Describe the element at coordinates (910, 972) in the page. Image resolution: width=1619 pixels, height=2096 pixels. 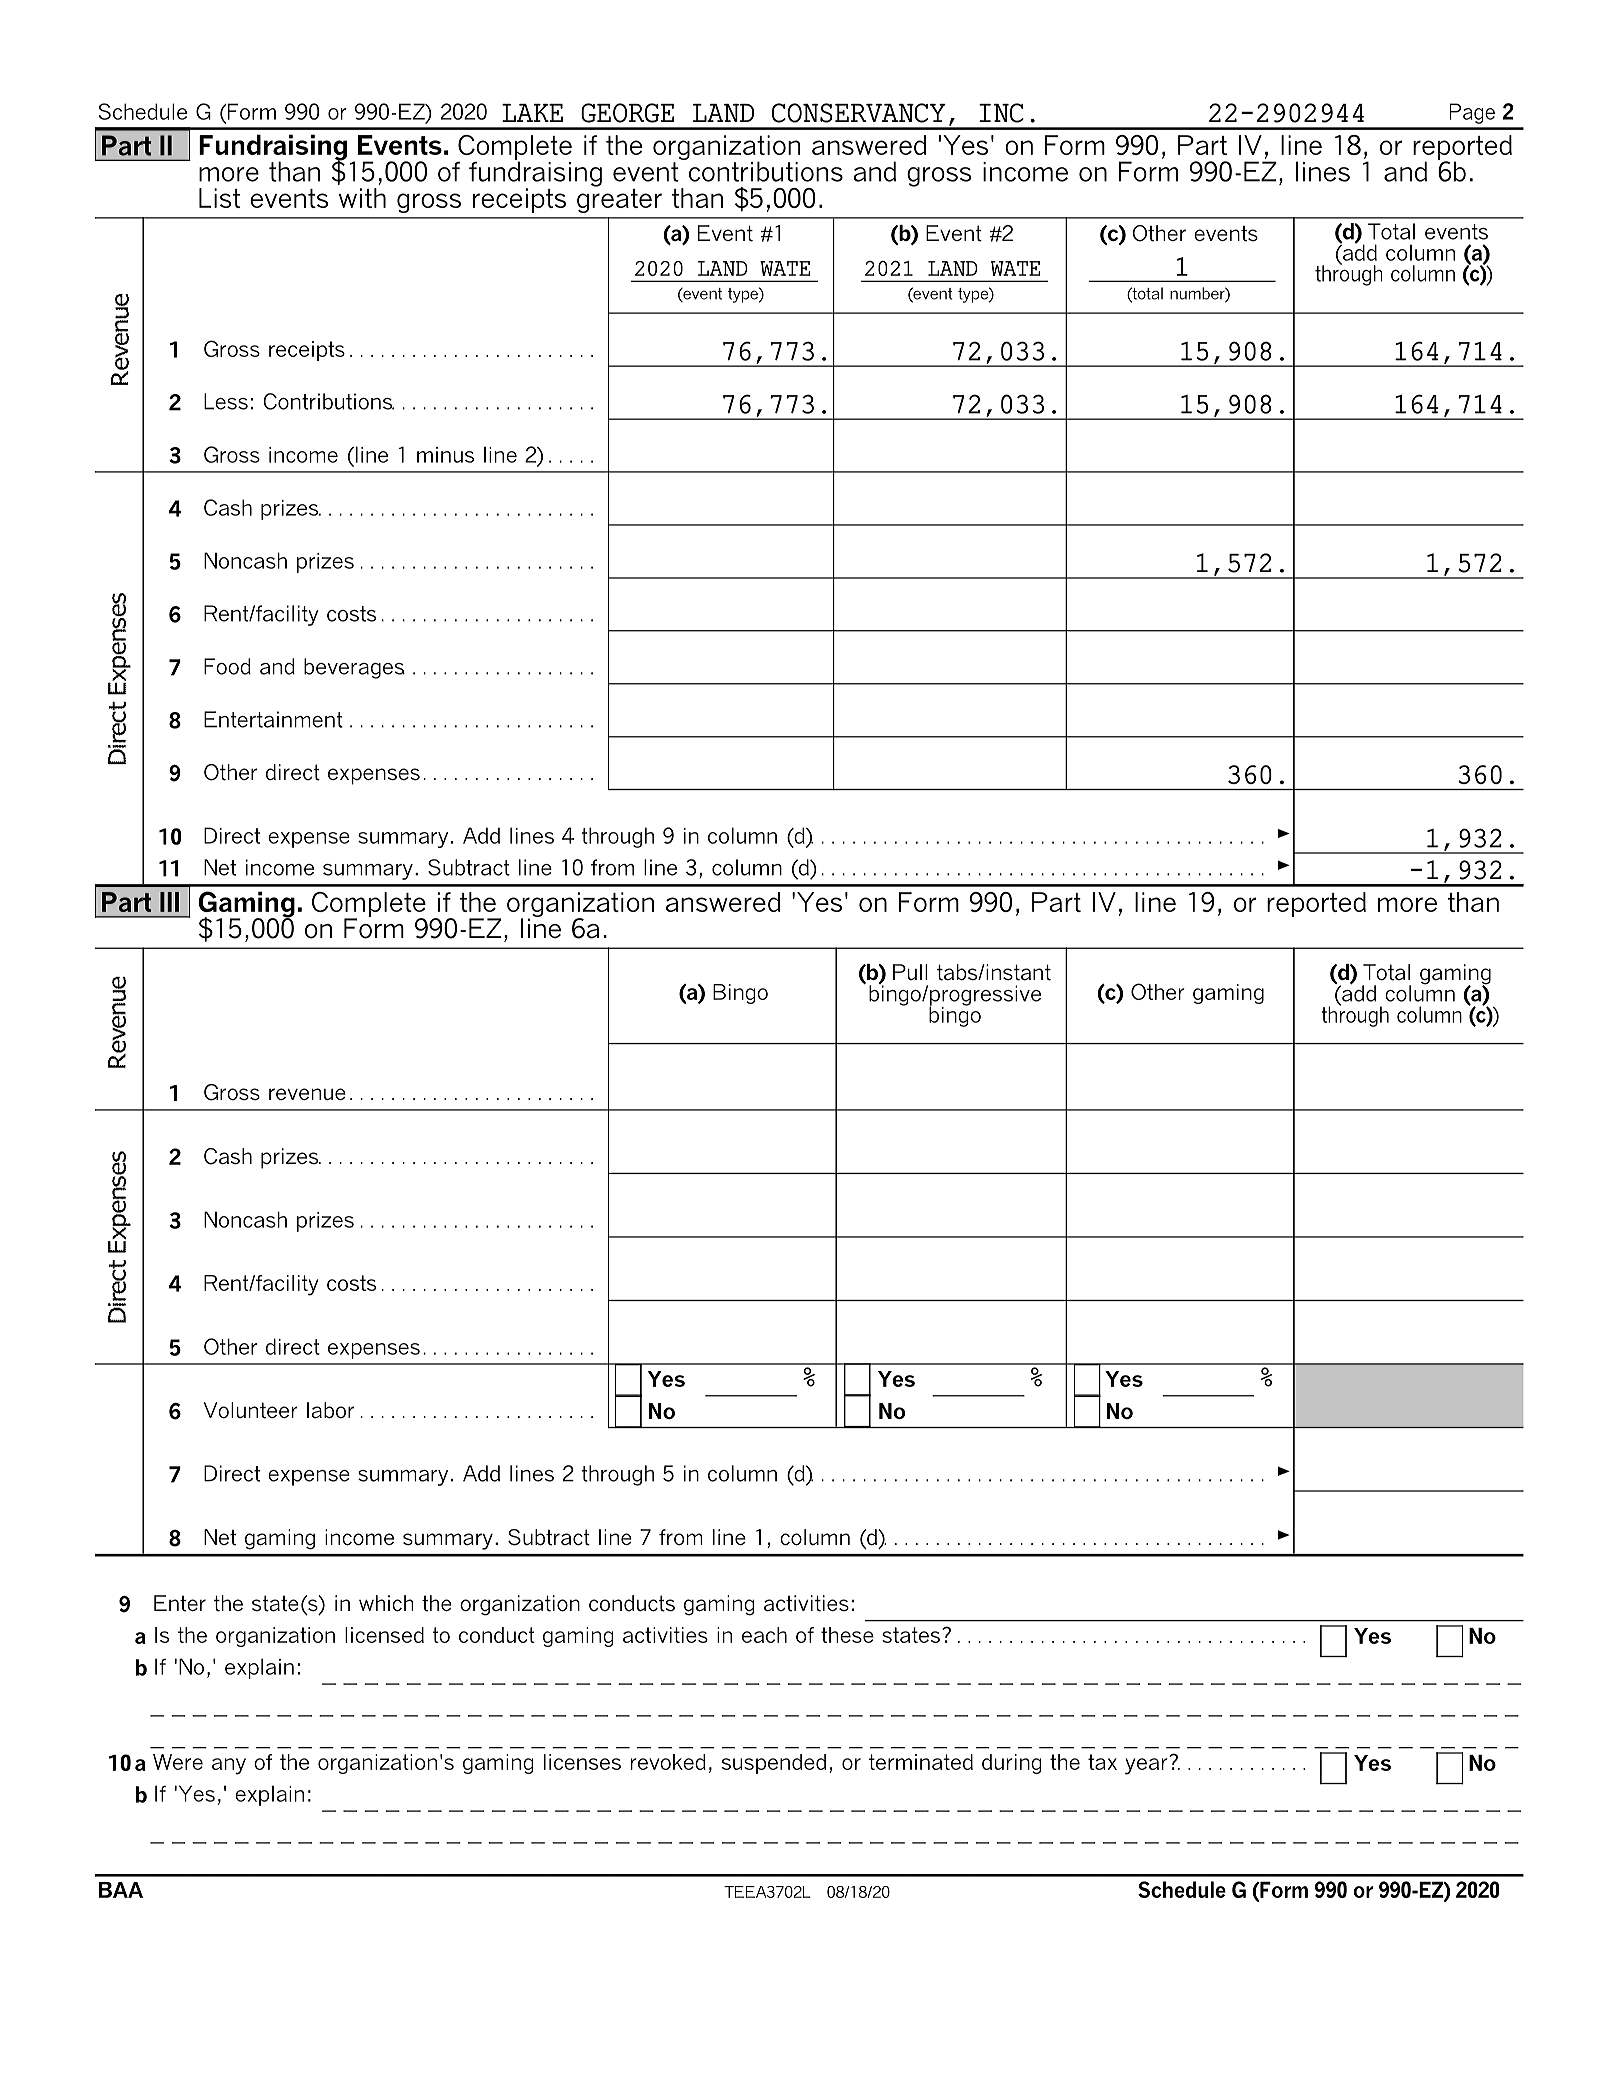
I see `Pull` at that location.
